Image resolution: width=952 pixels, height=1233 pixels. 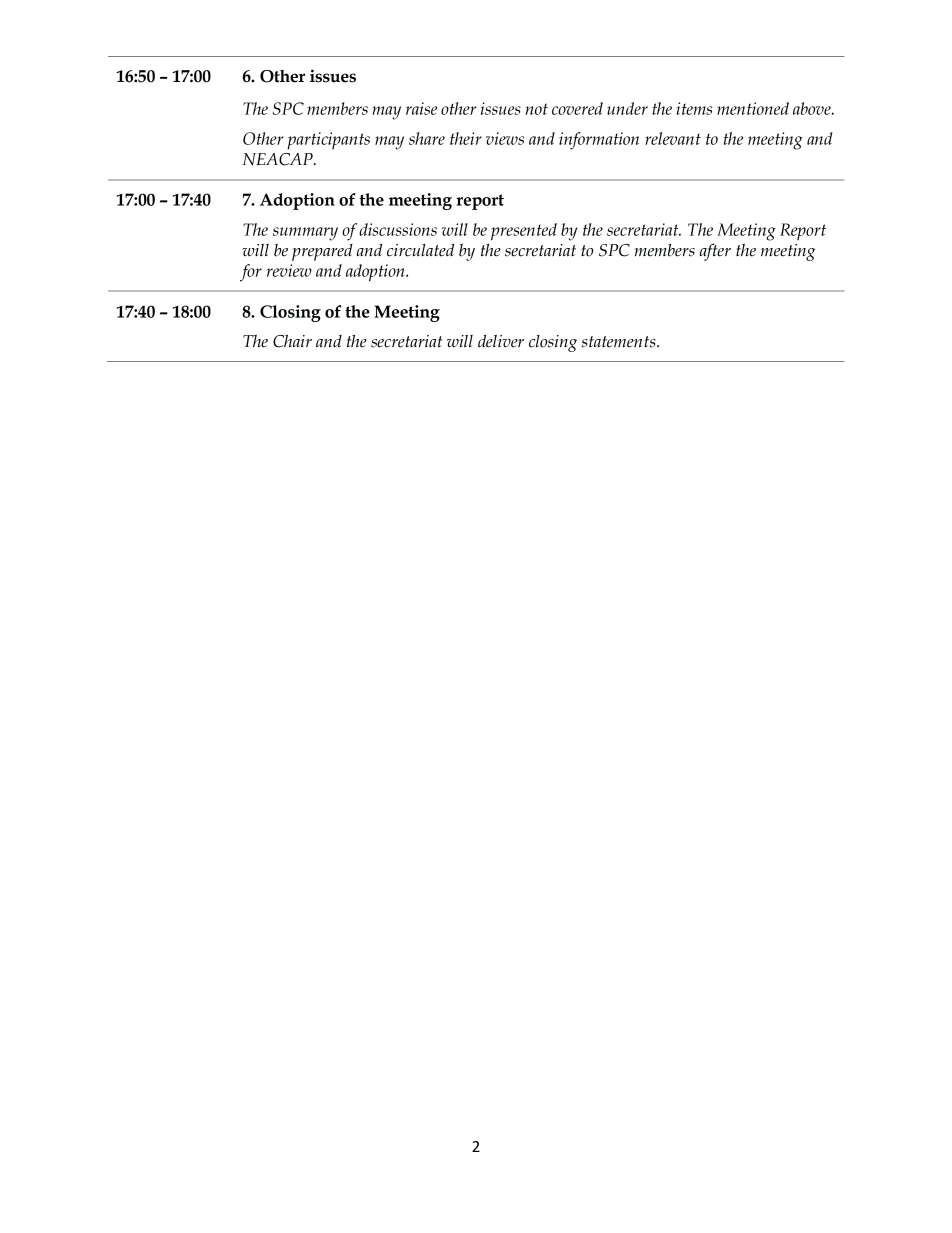 What do you see at coordinates (289, 270) in the image?
I see `review` at bounding box center [289, 270].
